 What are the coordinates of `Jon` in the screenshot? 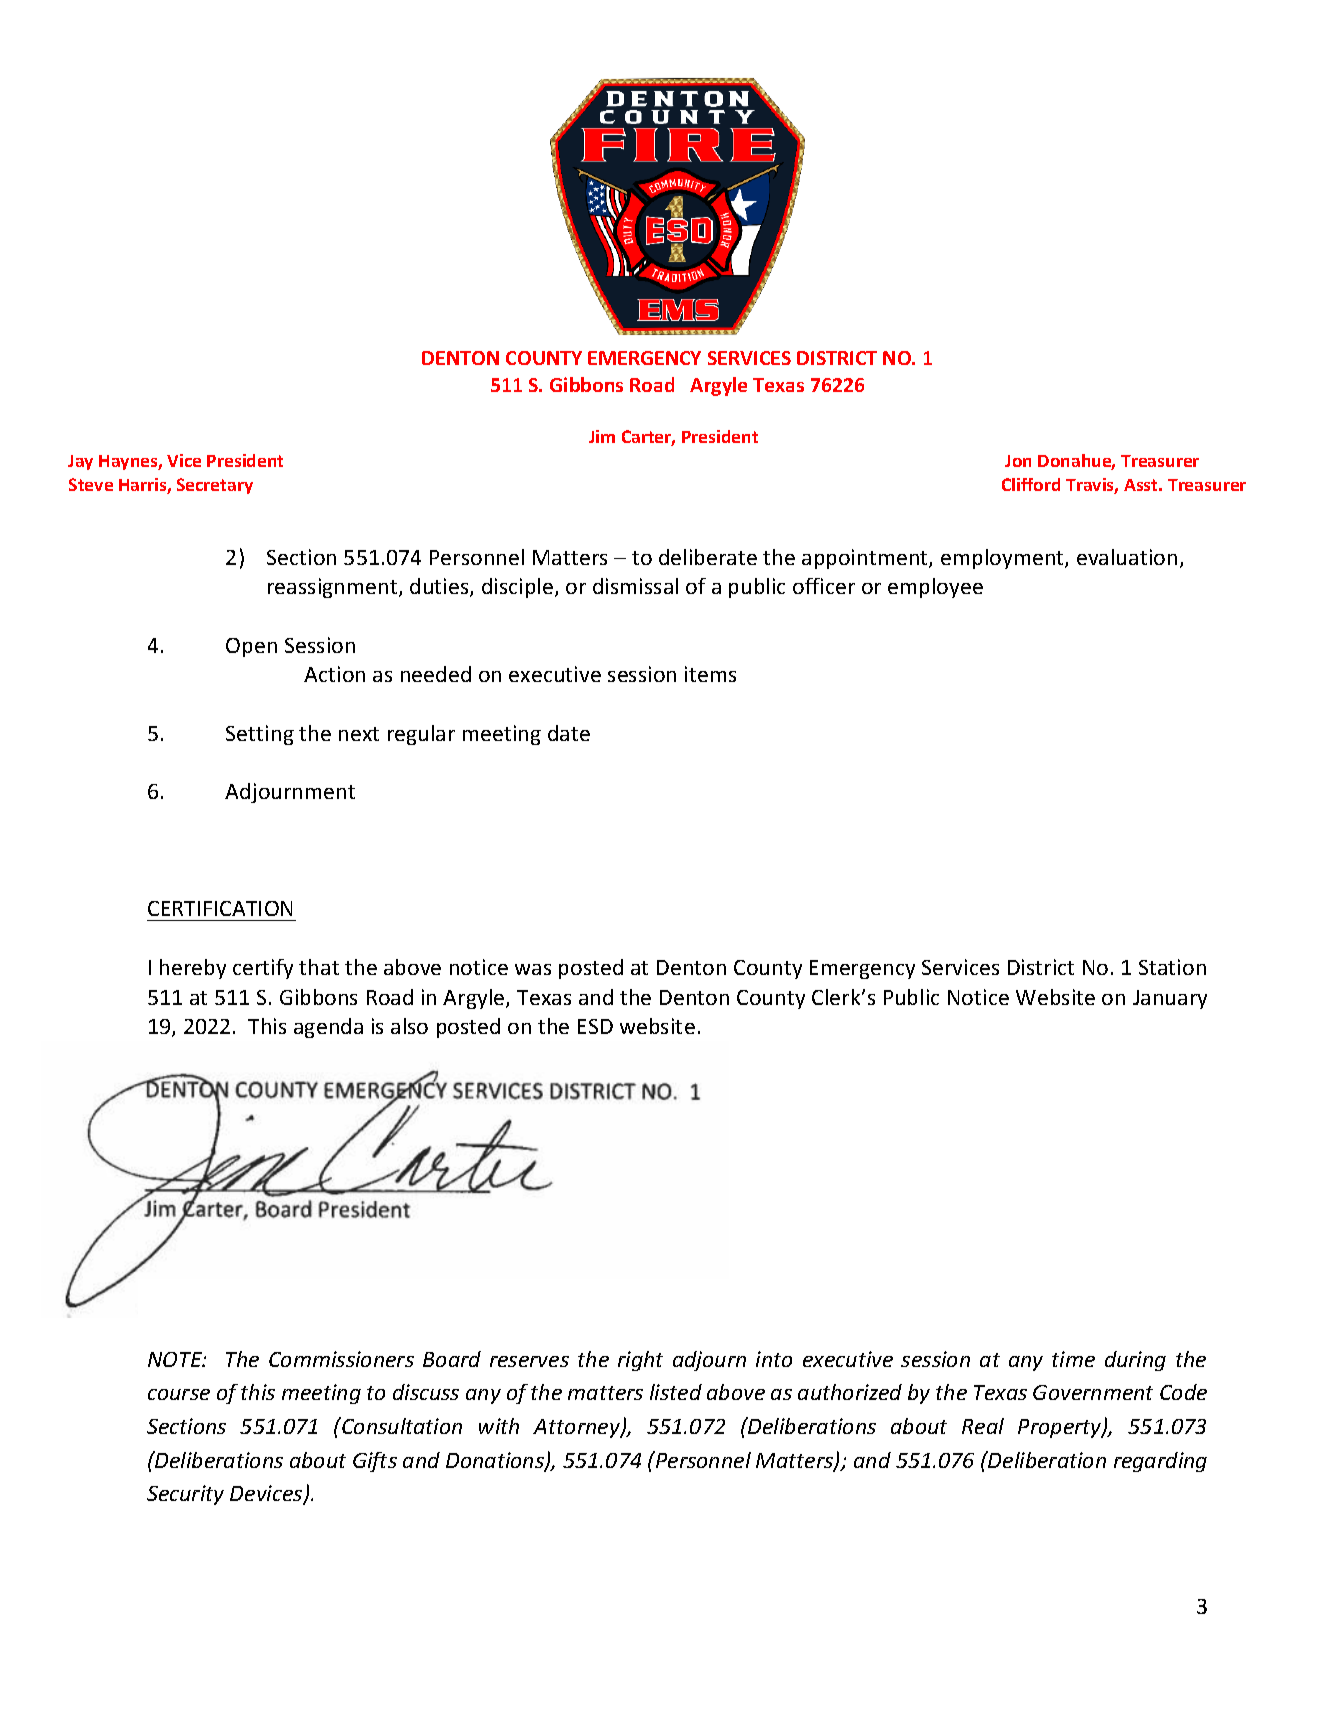 It's located at (1018, 461).
